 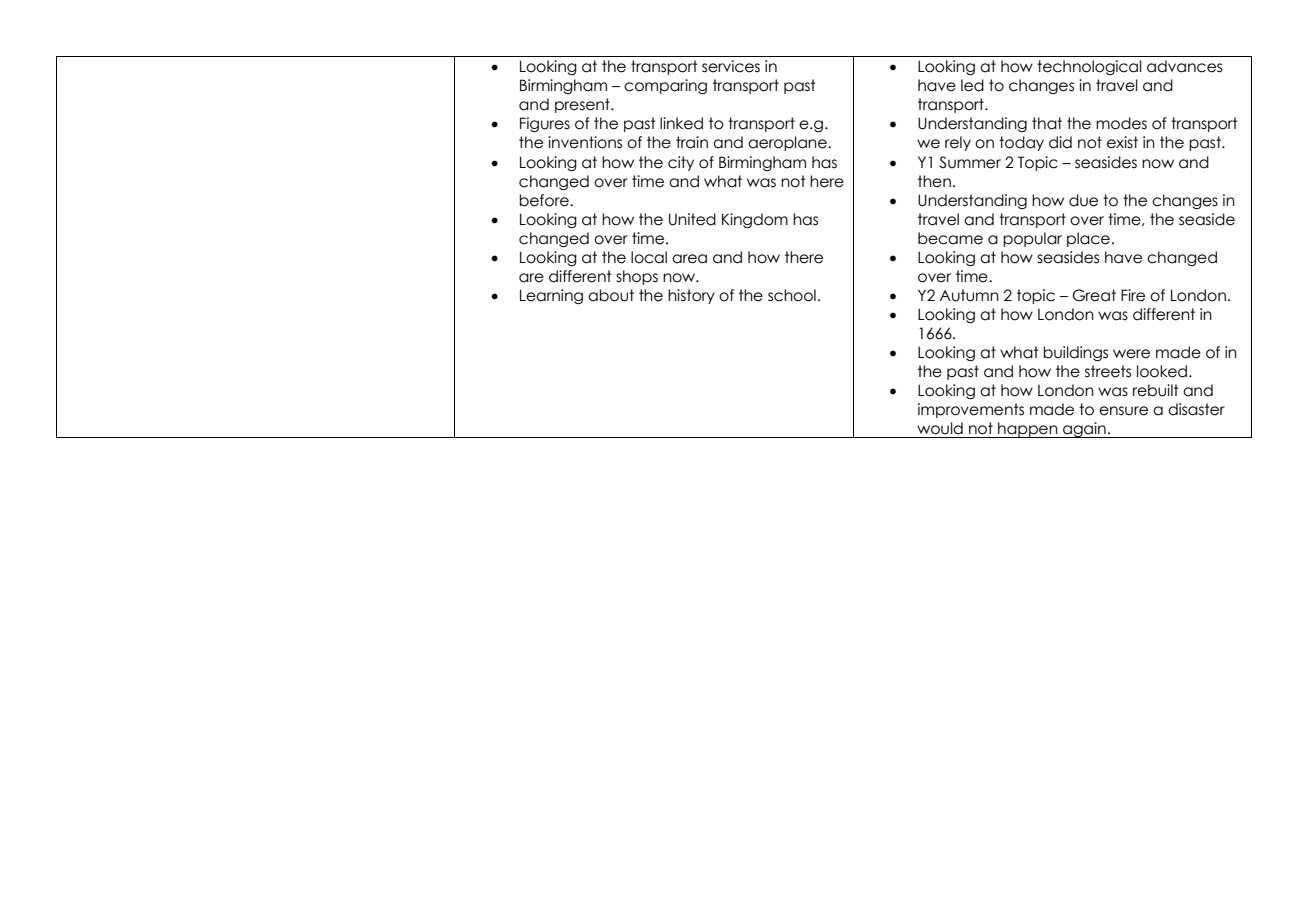 What do you see at coordinates (792, 295) in the document?
I see `school` at bounding box center [792, 295].
